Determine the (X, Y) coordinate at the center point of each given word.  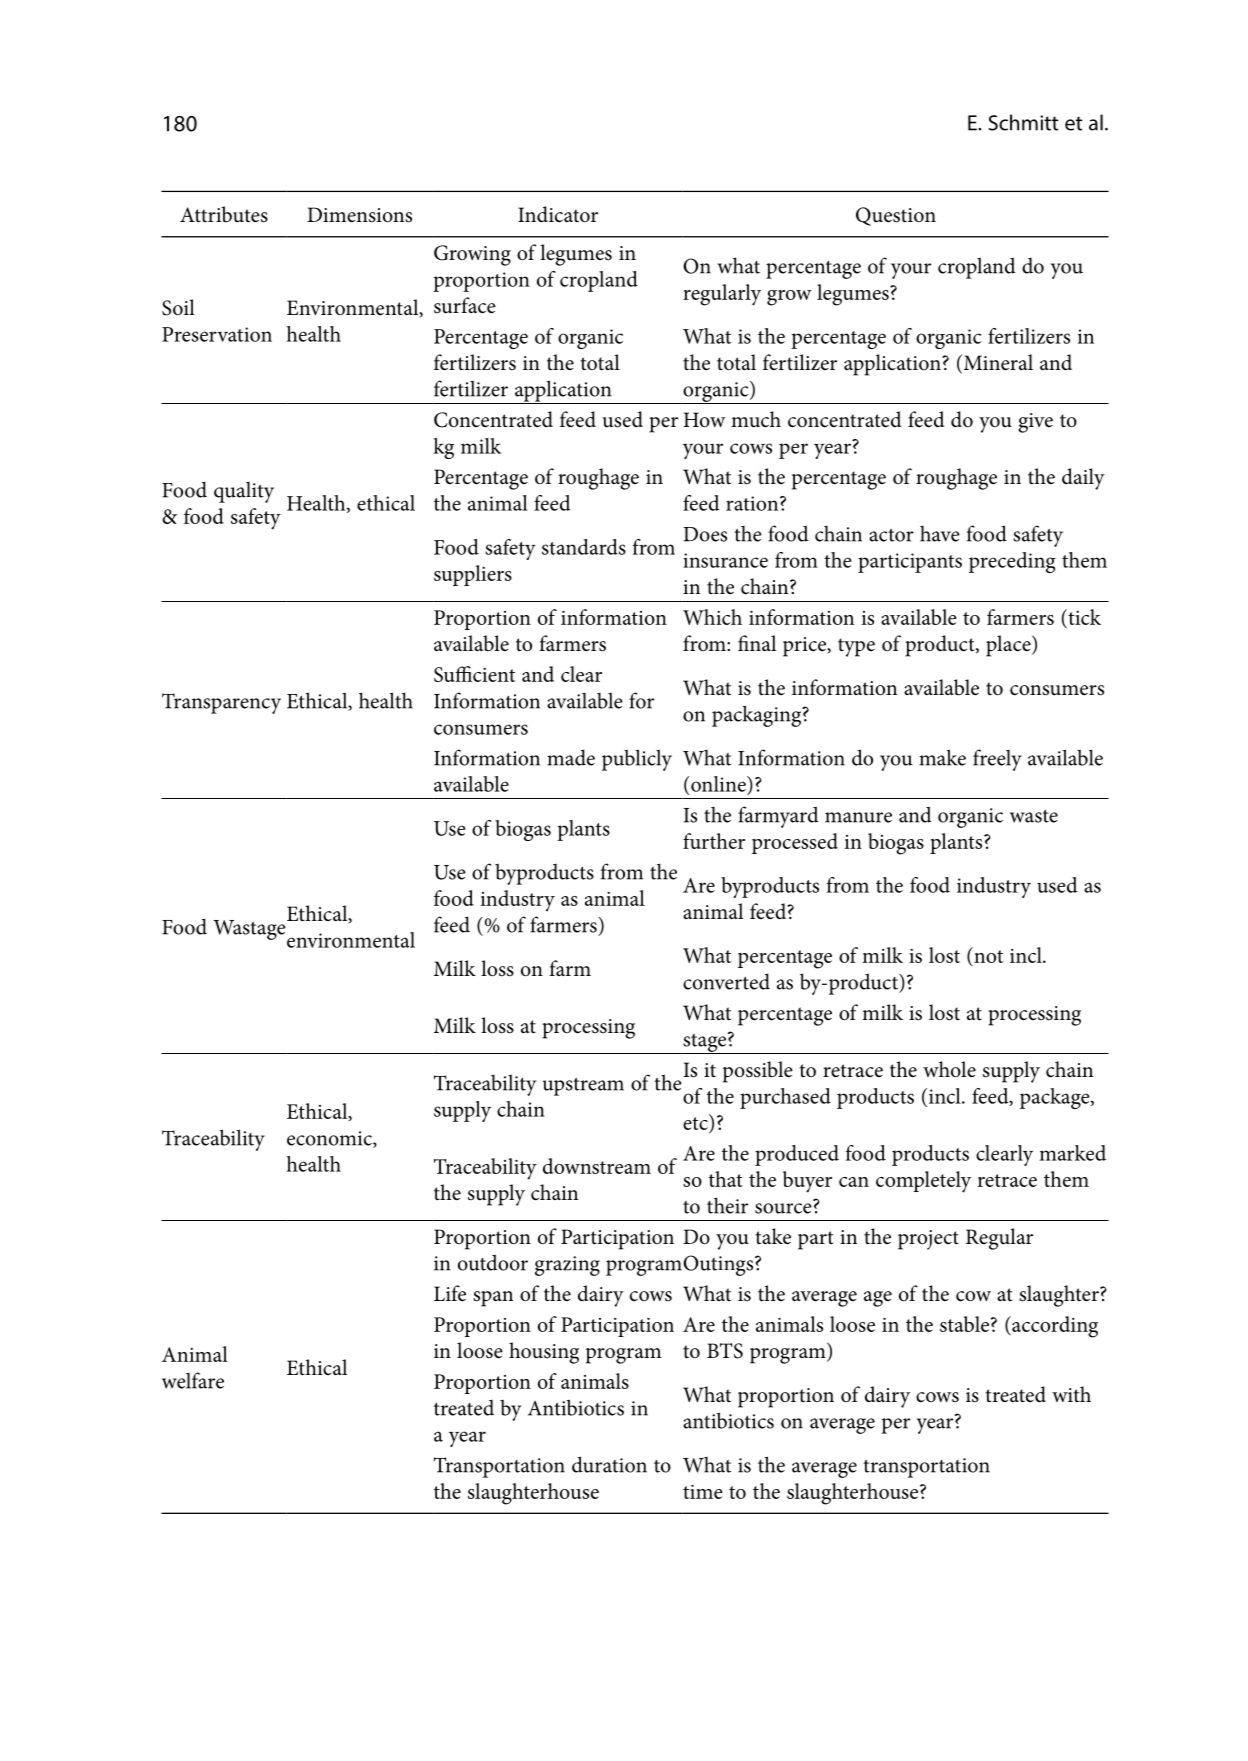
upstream (583, 1086)
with (1071, 1394)
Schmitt (1024, 122)
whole (949, 1069)
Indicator (558, 214)
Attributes (224, 214)
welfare (193, 1380)
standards (584, 547)
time (703, 1491)
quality (244, 492)
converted (726, 981)
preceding (1012, 562)
